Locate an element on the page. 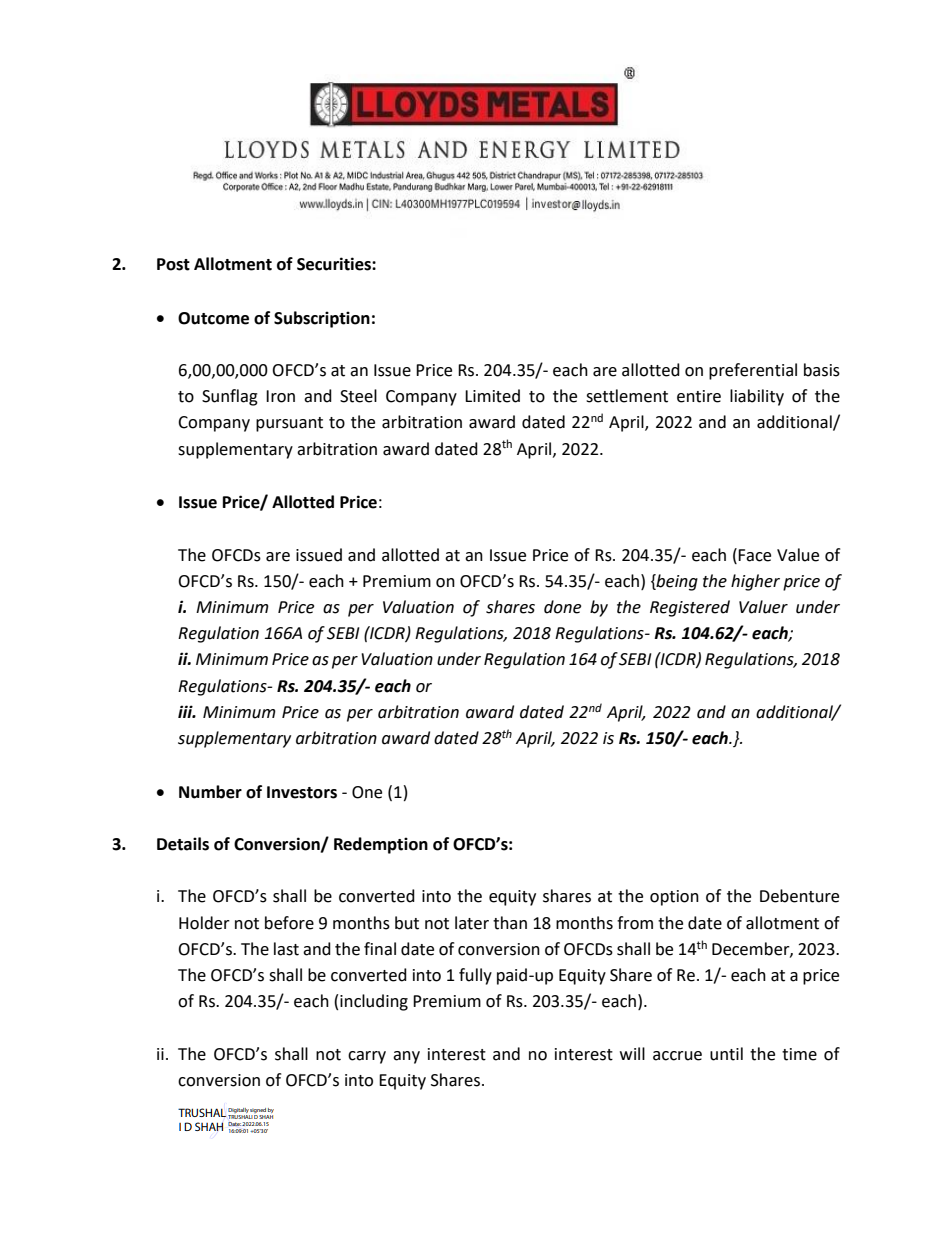 The image size is (952, 1233). Limited is located at coordinates (492, 396).
